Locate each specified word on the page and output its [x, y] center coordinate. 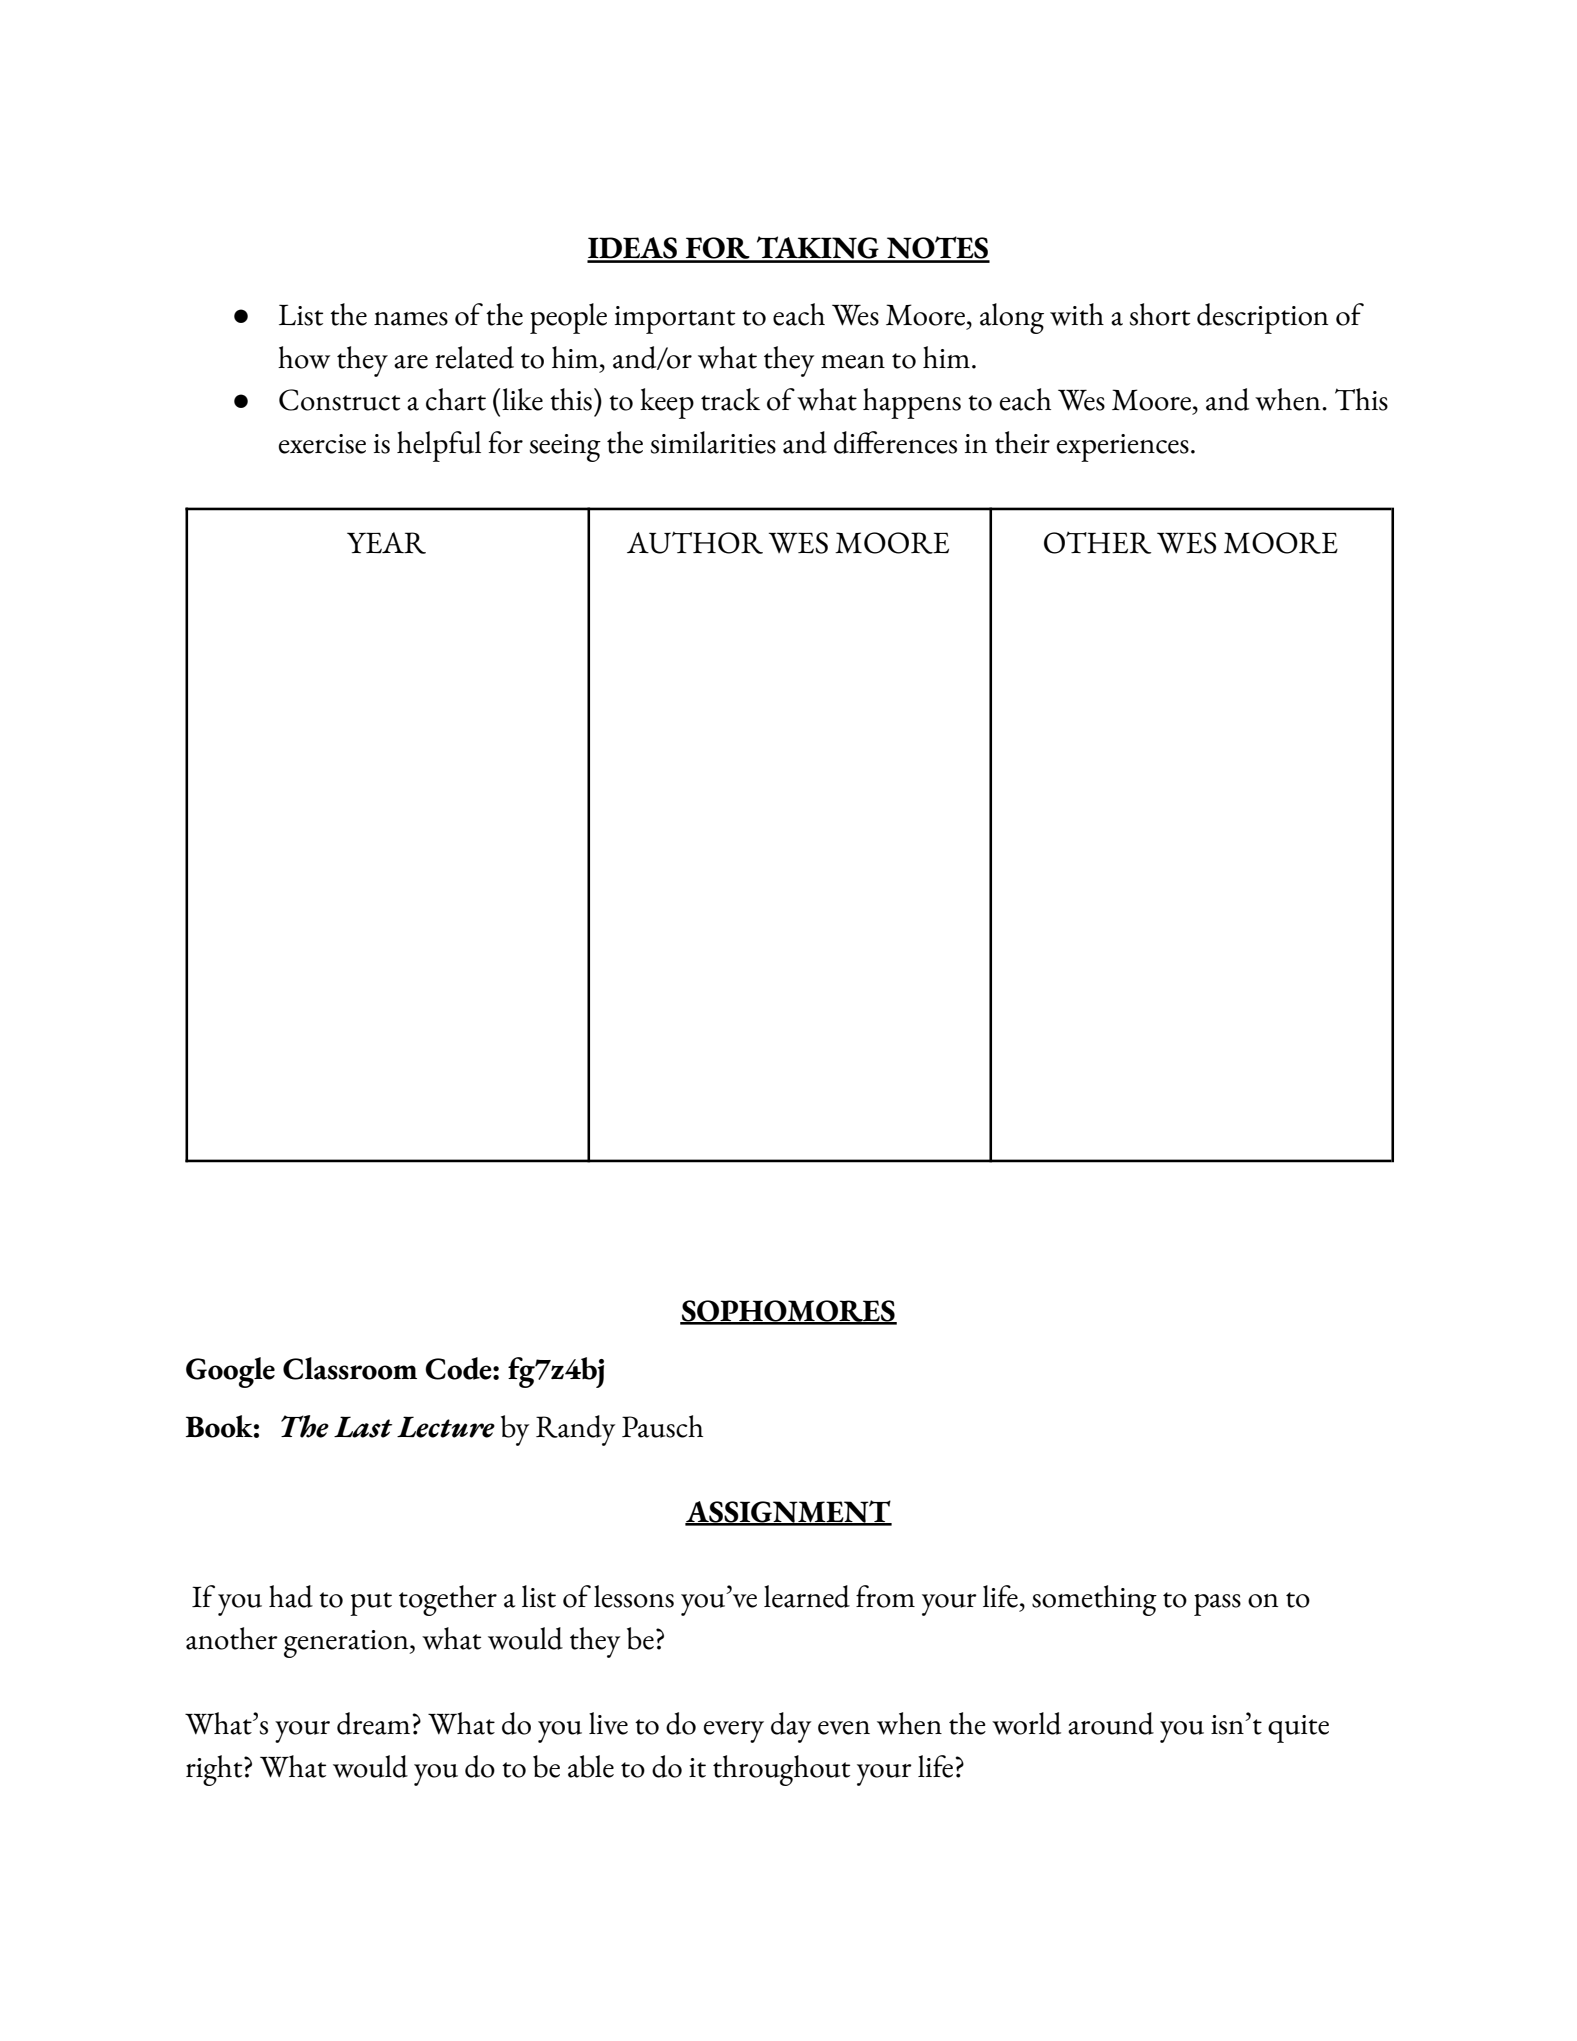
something [1094, 1600]
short [1160, 314]
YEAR [386, 543]
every [734, 1732]
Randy [576, 1430]
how [304, 357]
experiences [1123, 448]
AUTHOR [695, 542]
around [1111, 1723]
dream [375, 1723]
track [730, 399]
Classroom [350, 1368]
